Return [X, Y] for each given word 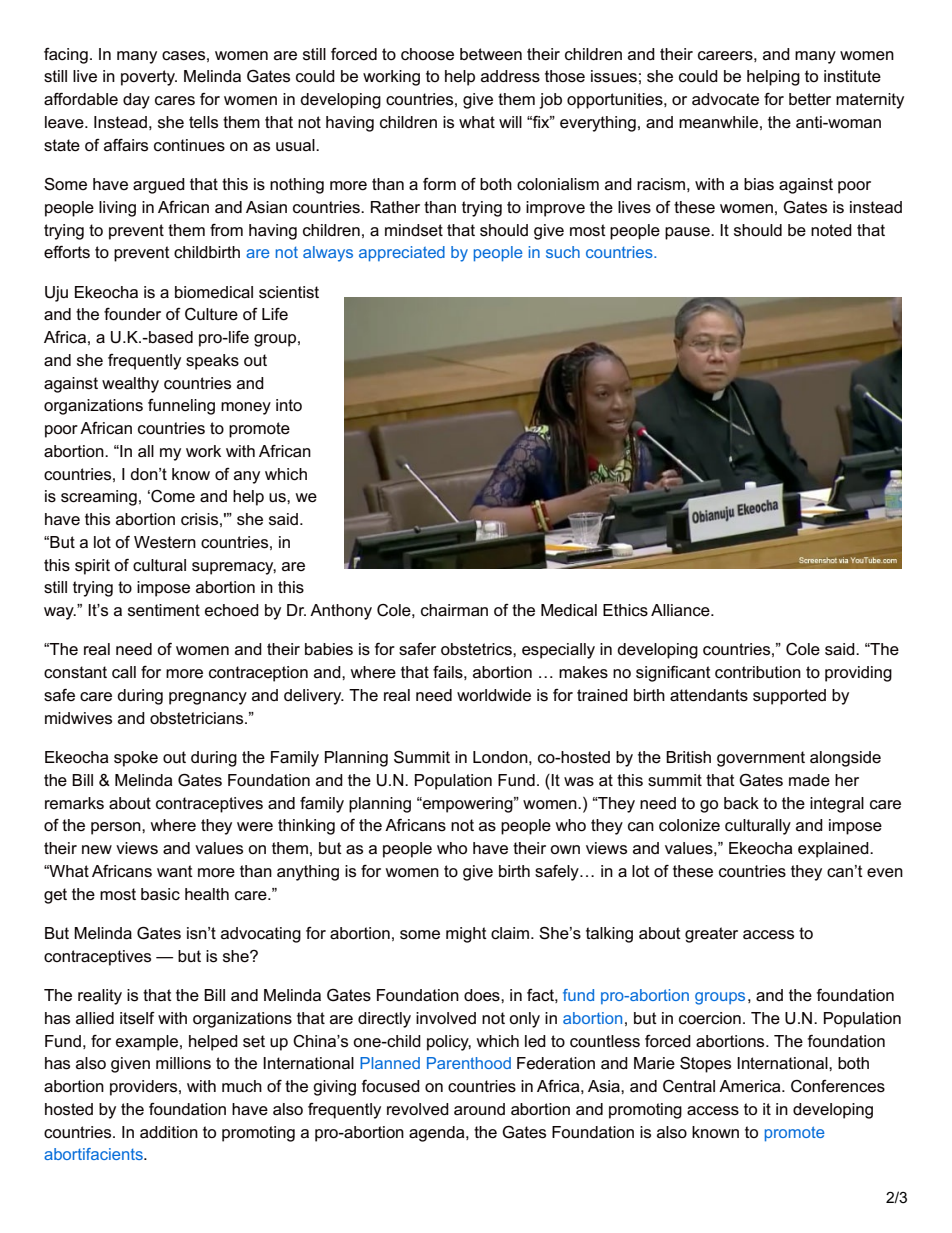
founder [132, 314]
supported [789, 697]
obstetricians [198, 718]
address [510, 76]
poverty [149, 78]
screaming [99, 498]
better [810, 99]
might [466, 935]
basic [160, 894]
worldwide [494, 695]
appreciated [402, 254]
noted [831, 230]
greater [711, 935]
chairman [454, 610]
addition [169, 1132]
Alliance [681, 610]
